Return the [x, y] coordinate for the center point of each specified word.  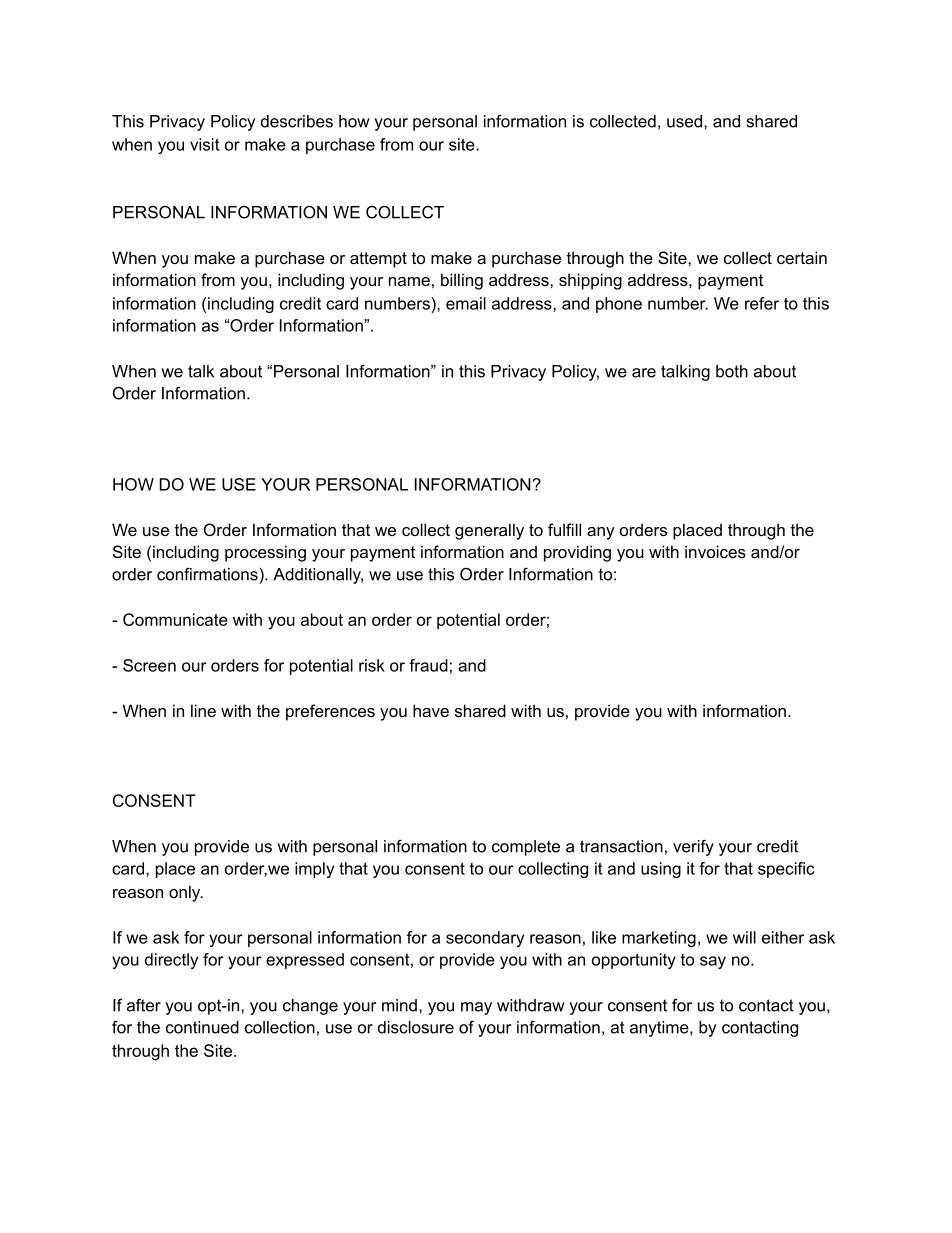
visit [204, 144]
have [431, 710]
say [713, 962]
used [686, 121]
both [732, 371]
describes [297, 121]
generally [489, 531]
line [203, 710]
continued [202, 1027]
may [476, 1008]
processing [265, 553]
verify [693, 848]
